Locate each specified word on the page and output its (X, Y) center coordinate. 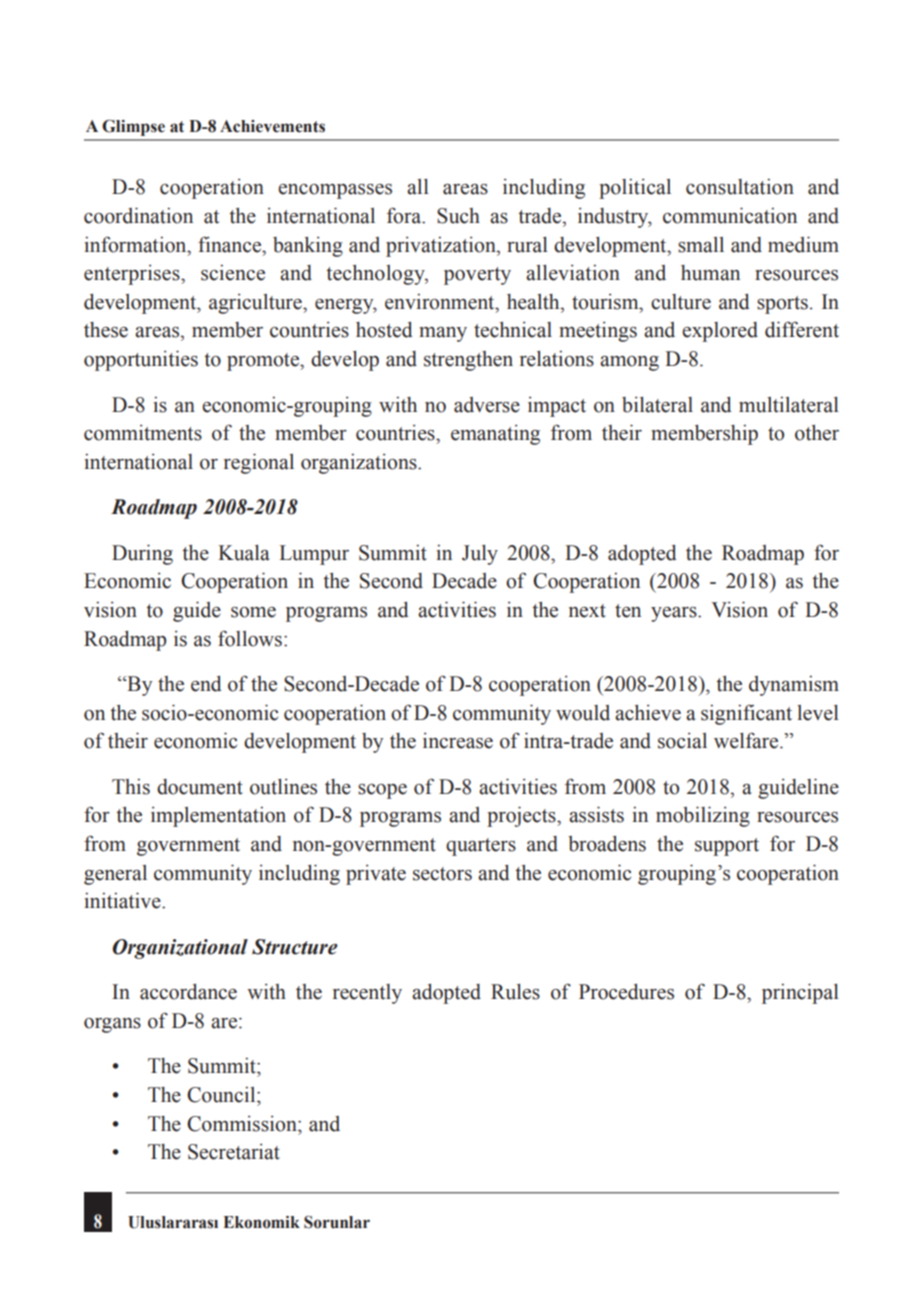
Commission (243, 1124)
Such (458, 216)
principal (800, 993)
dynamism (794, 686)
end (206, 684)
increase (458, 741)
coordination (138, 215)
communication (730, 215)
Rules (515, 992)
